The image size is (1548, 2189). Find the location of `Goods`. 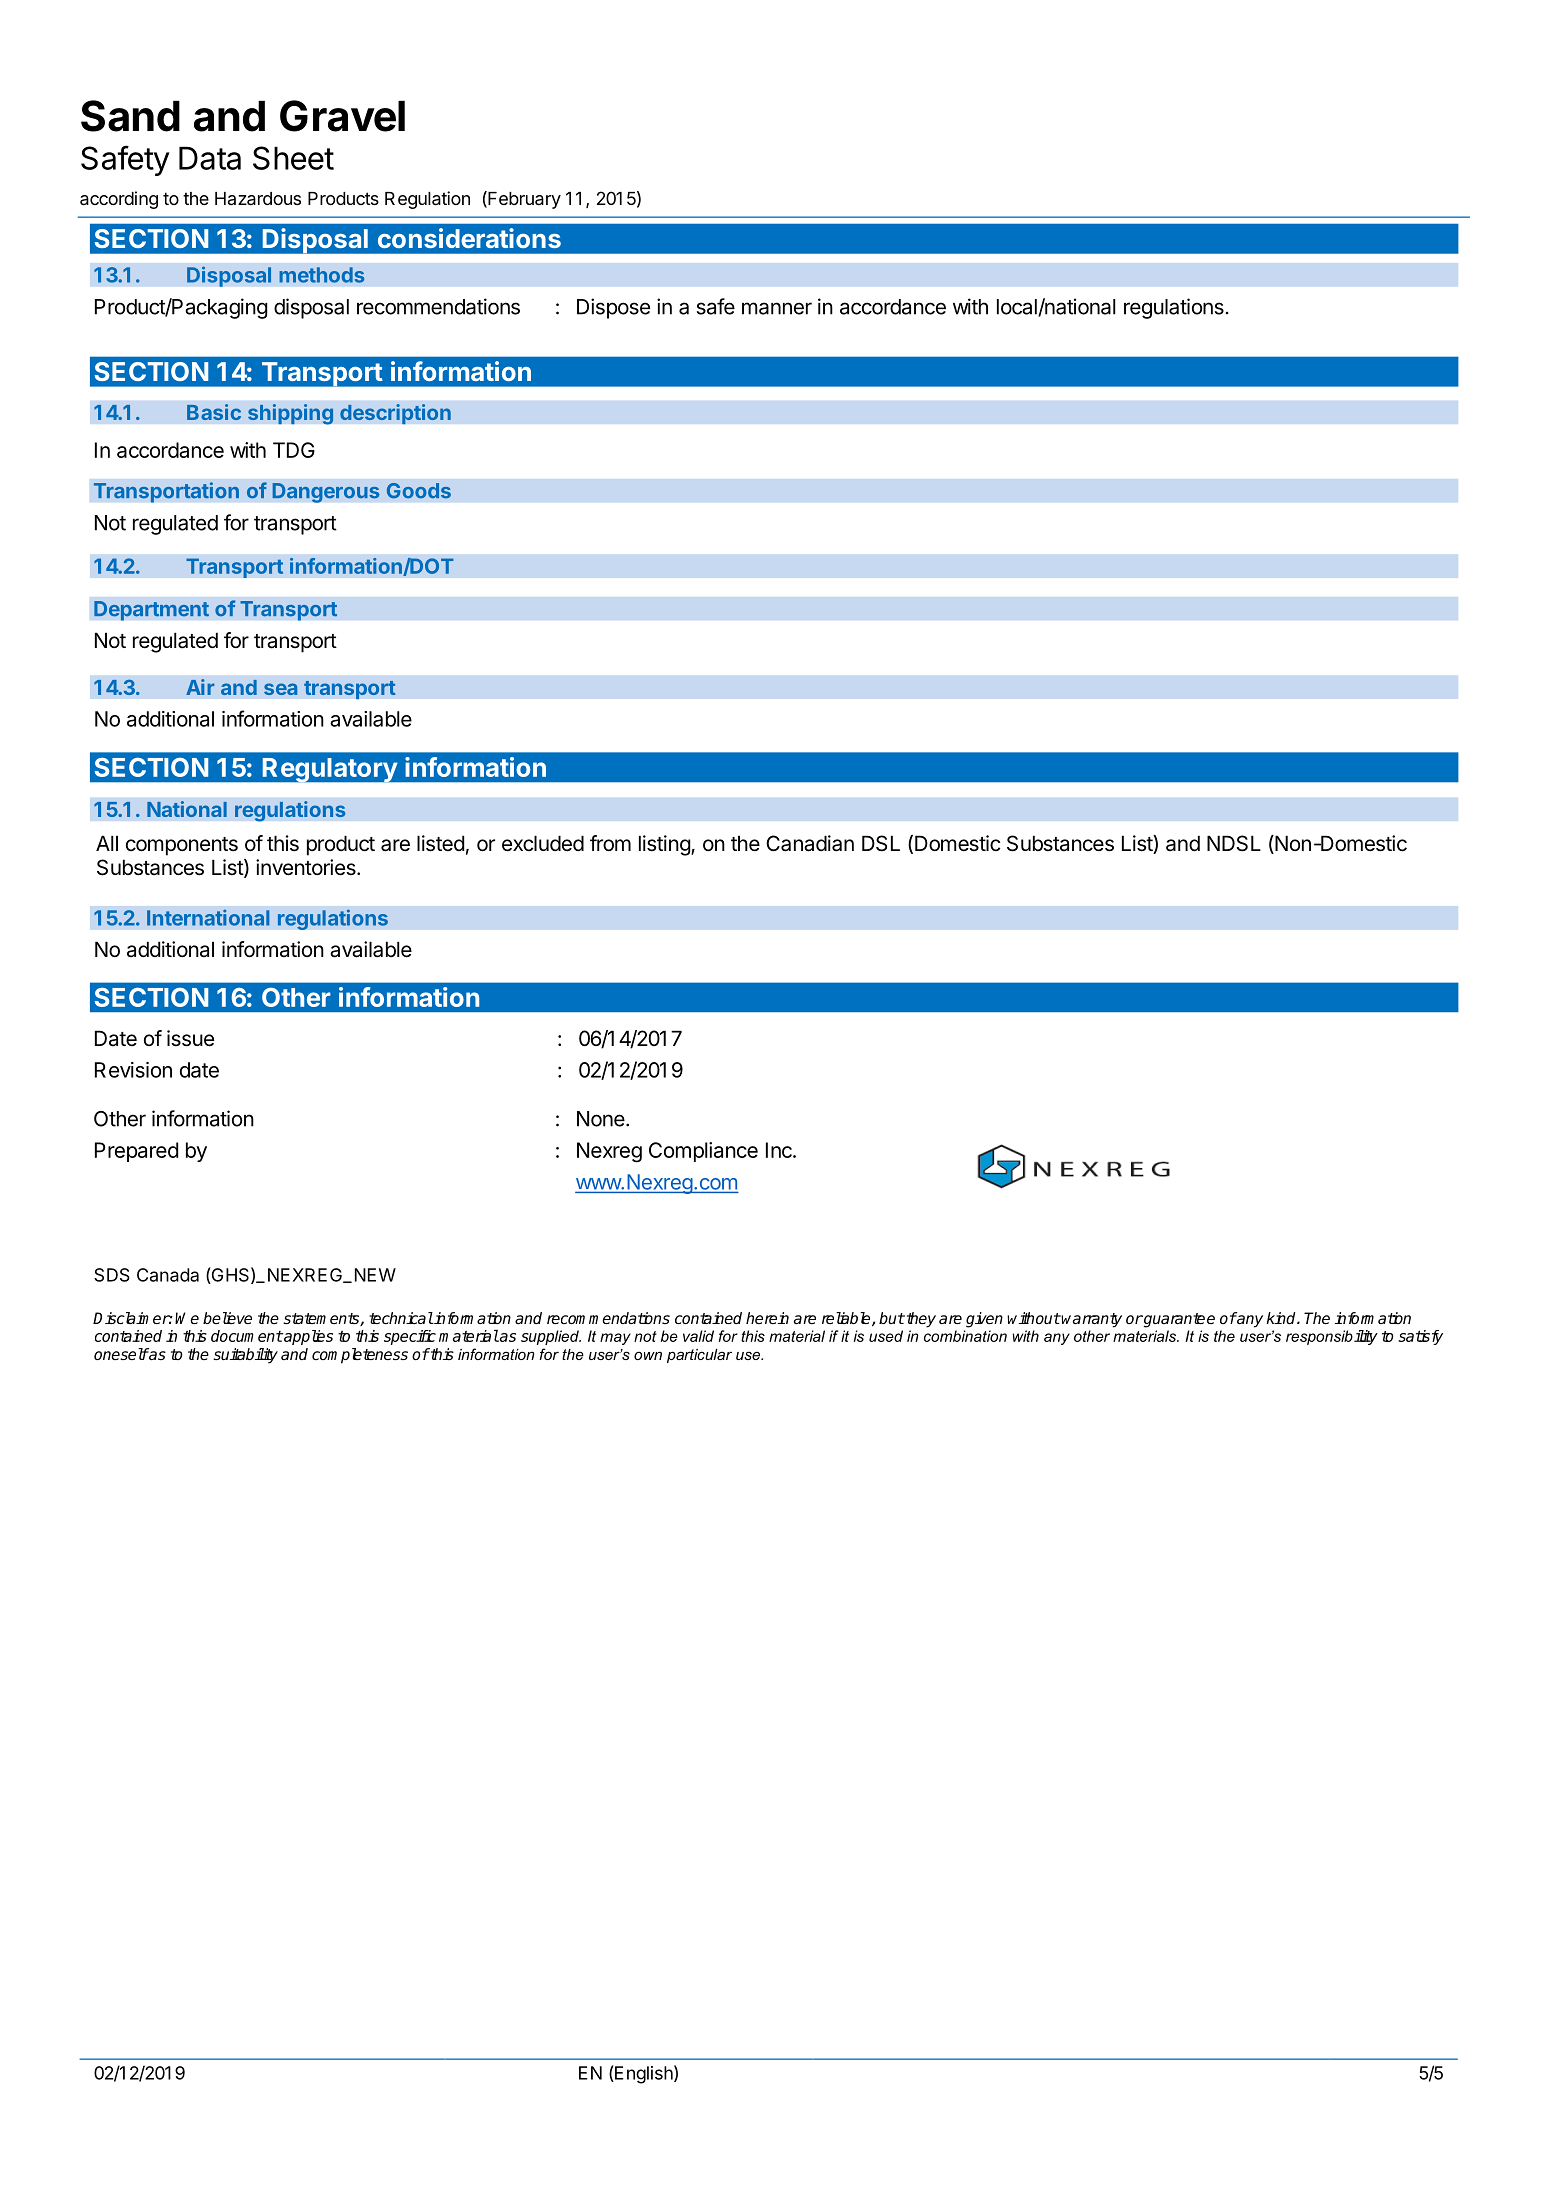

Goods is located at coordinates (419, 491).
